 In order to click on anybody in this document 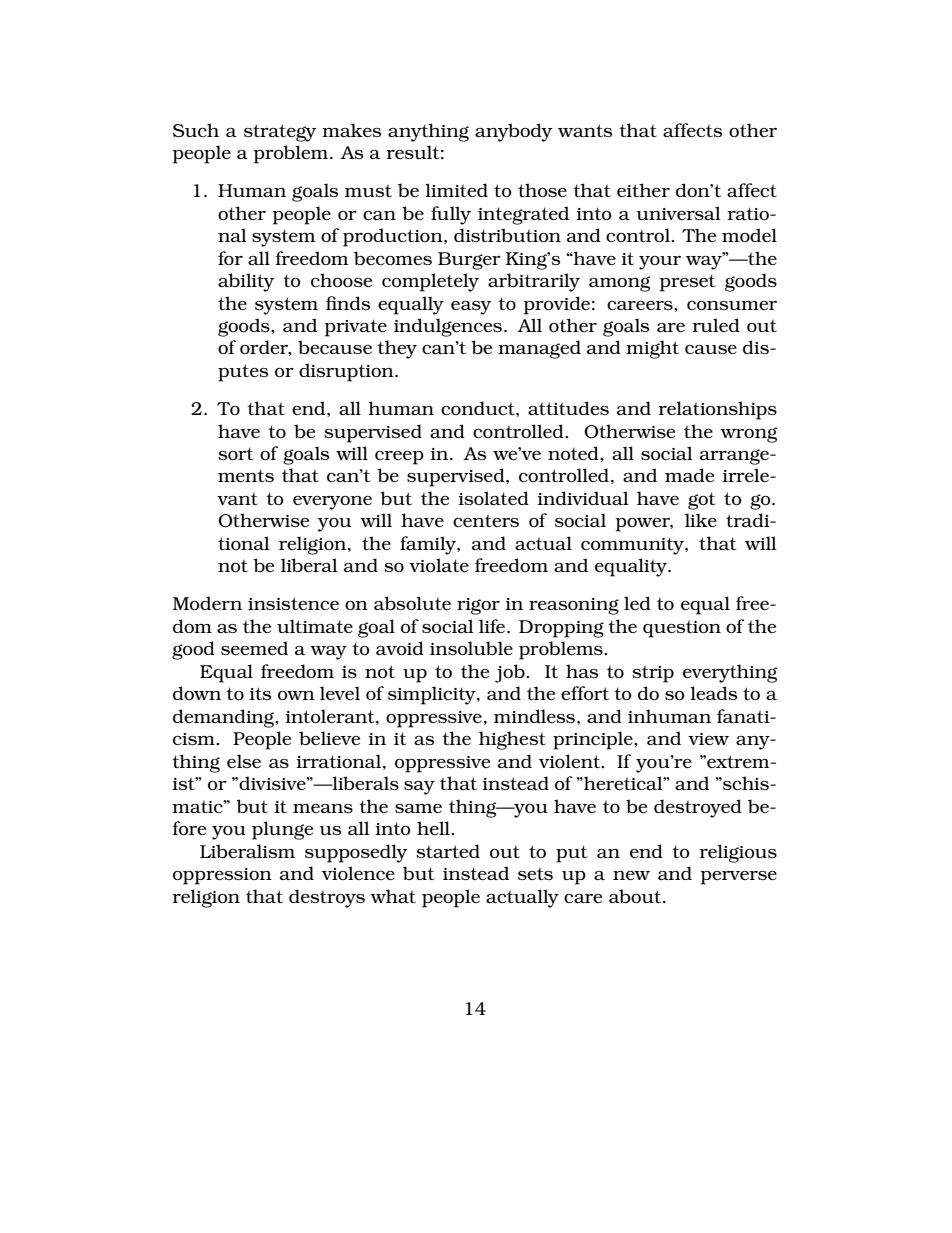, I will do `click(513, 132)`.
